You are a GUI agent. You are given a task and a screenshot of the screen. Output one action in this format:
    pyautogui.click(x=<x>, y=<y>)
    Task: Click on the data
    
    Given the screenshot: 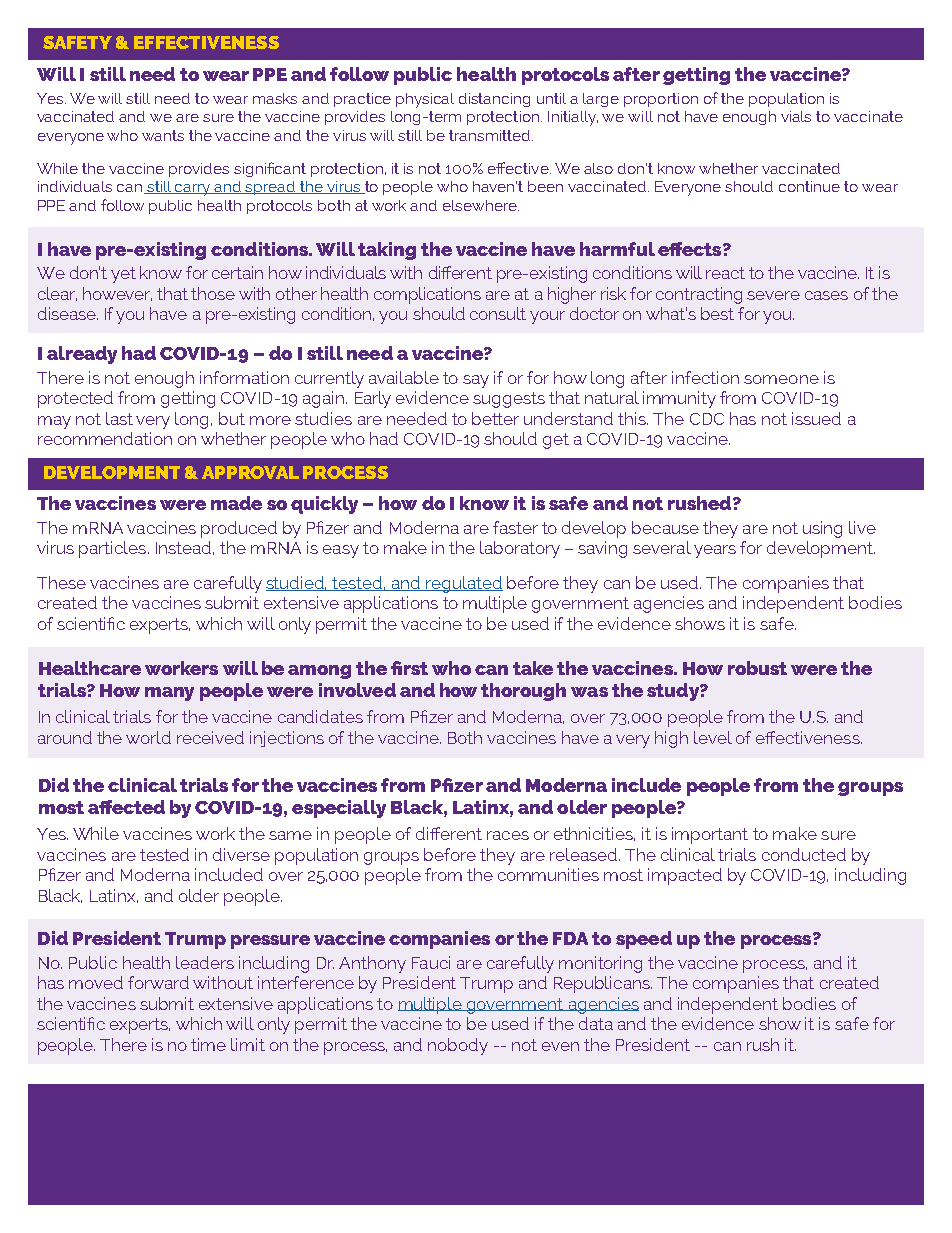 What is the action you would take?
    pyautogui.click(x=596, y=1023)
